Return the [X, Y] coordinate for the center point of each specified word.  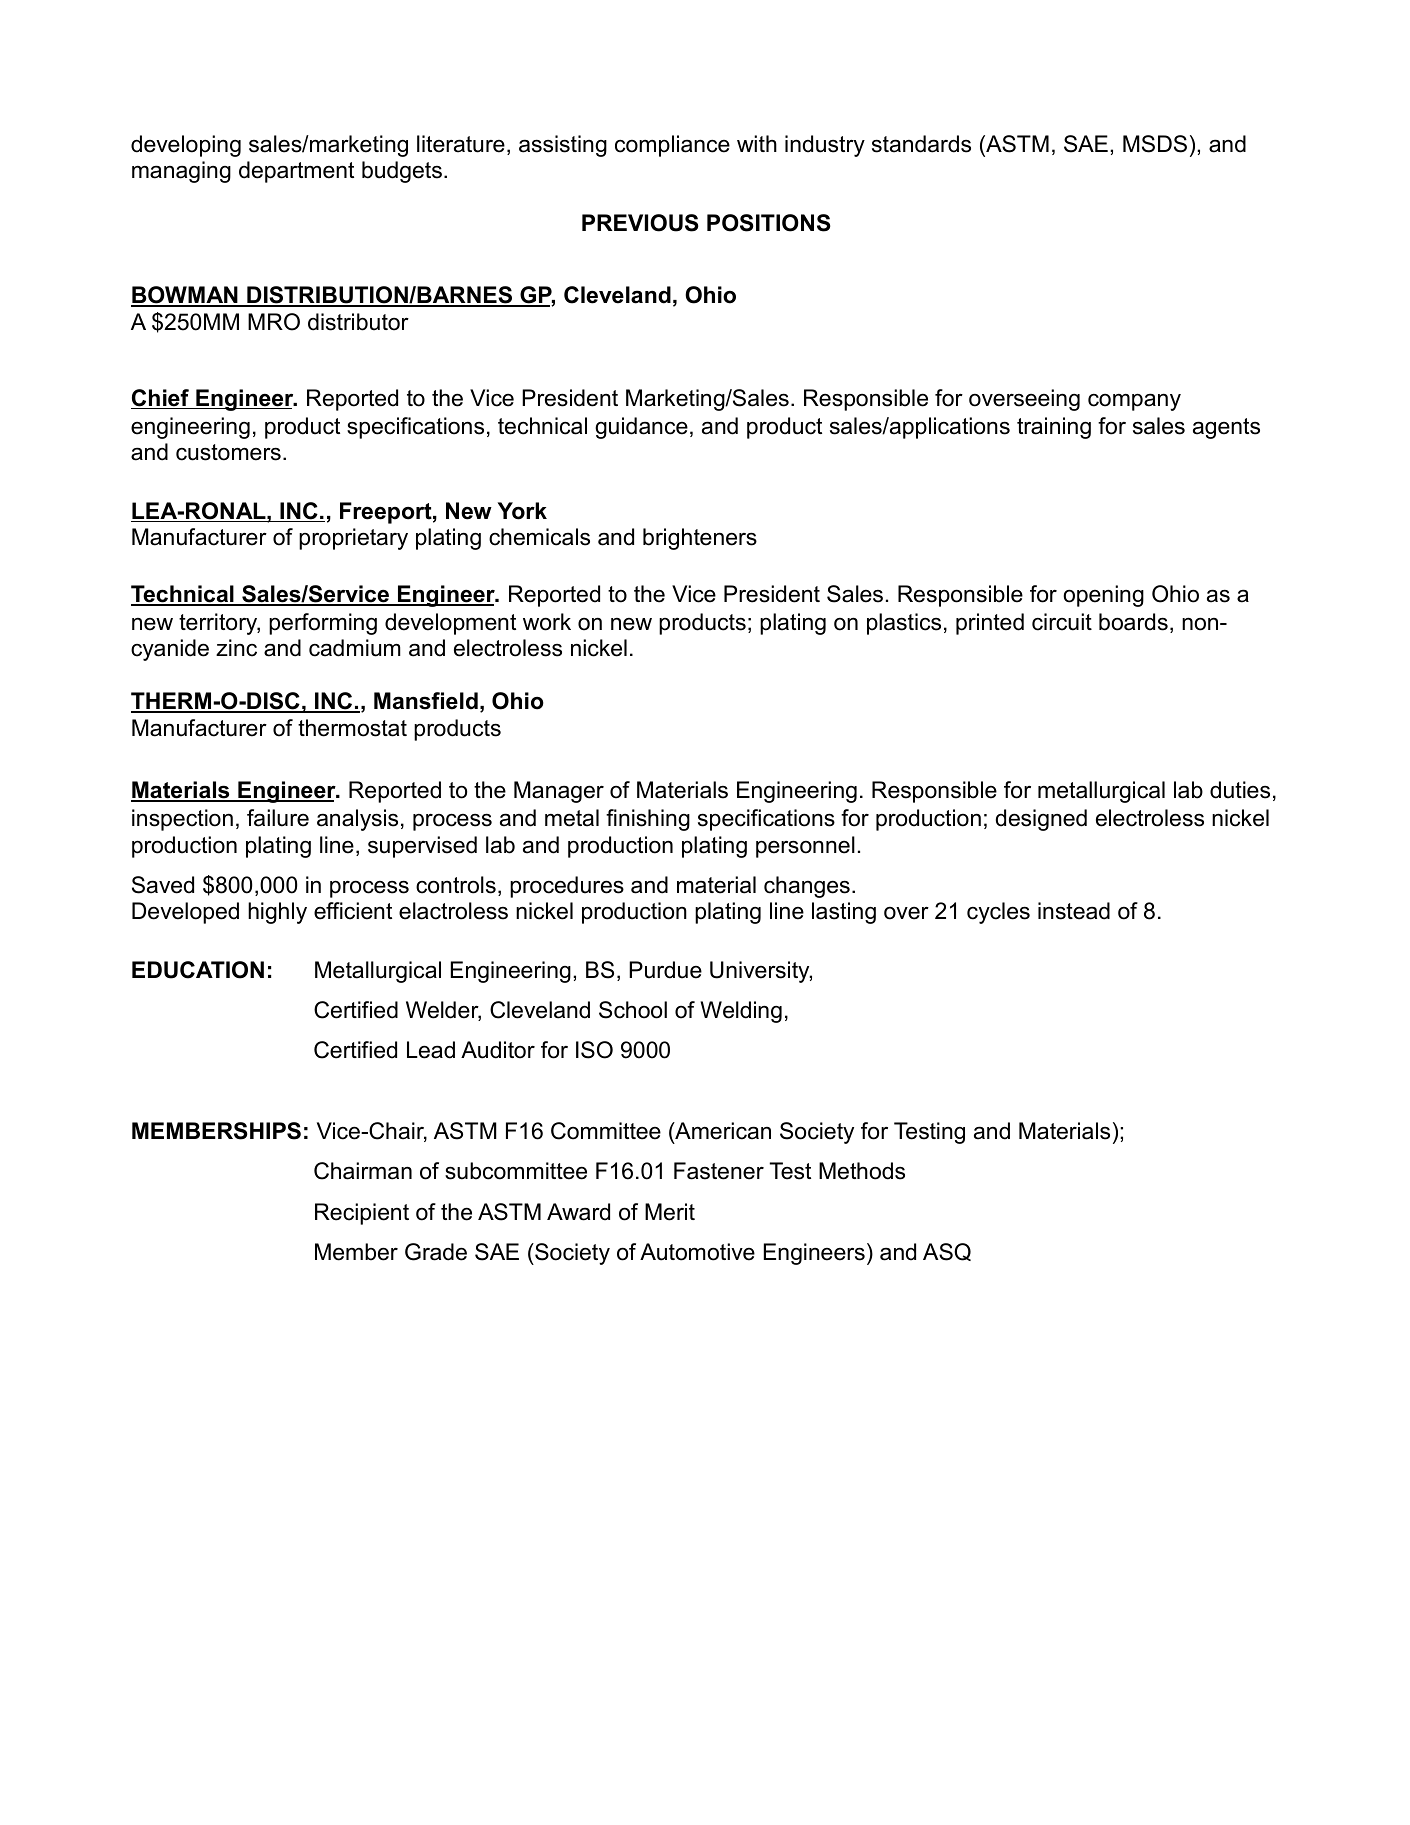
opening [1103, 596]
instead [1074, 911]
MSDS [1155, 144]
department [296, 172]
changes [807, 887]
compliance [672, 146]
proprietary [353, 539]
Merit [670, 1212]
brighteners [700, 539]
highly [277, 913]
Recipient [362, 1214]
